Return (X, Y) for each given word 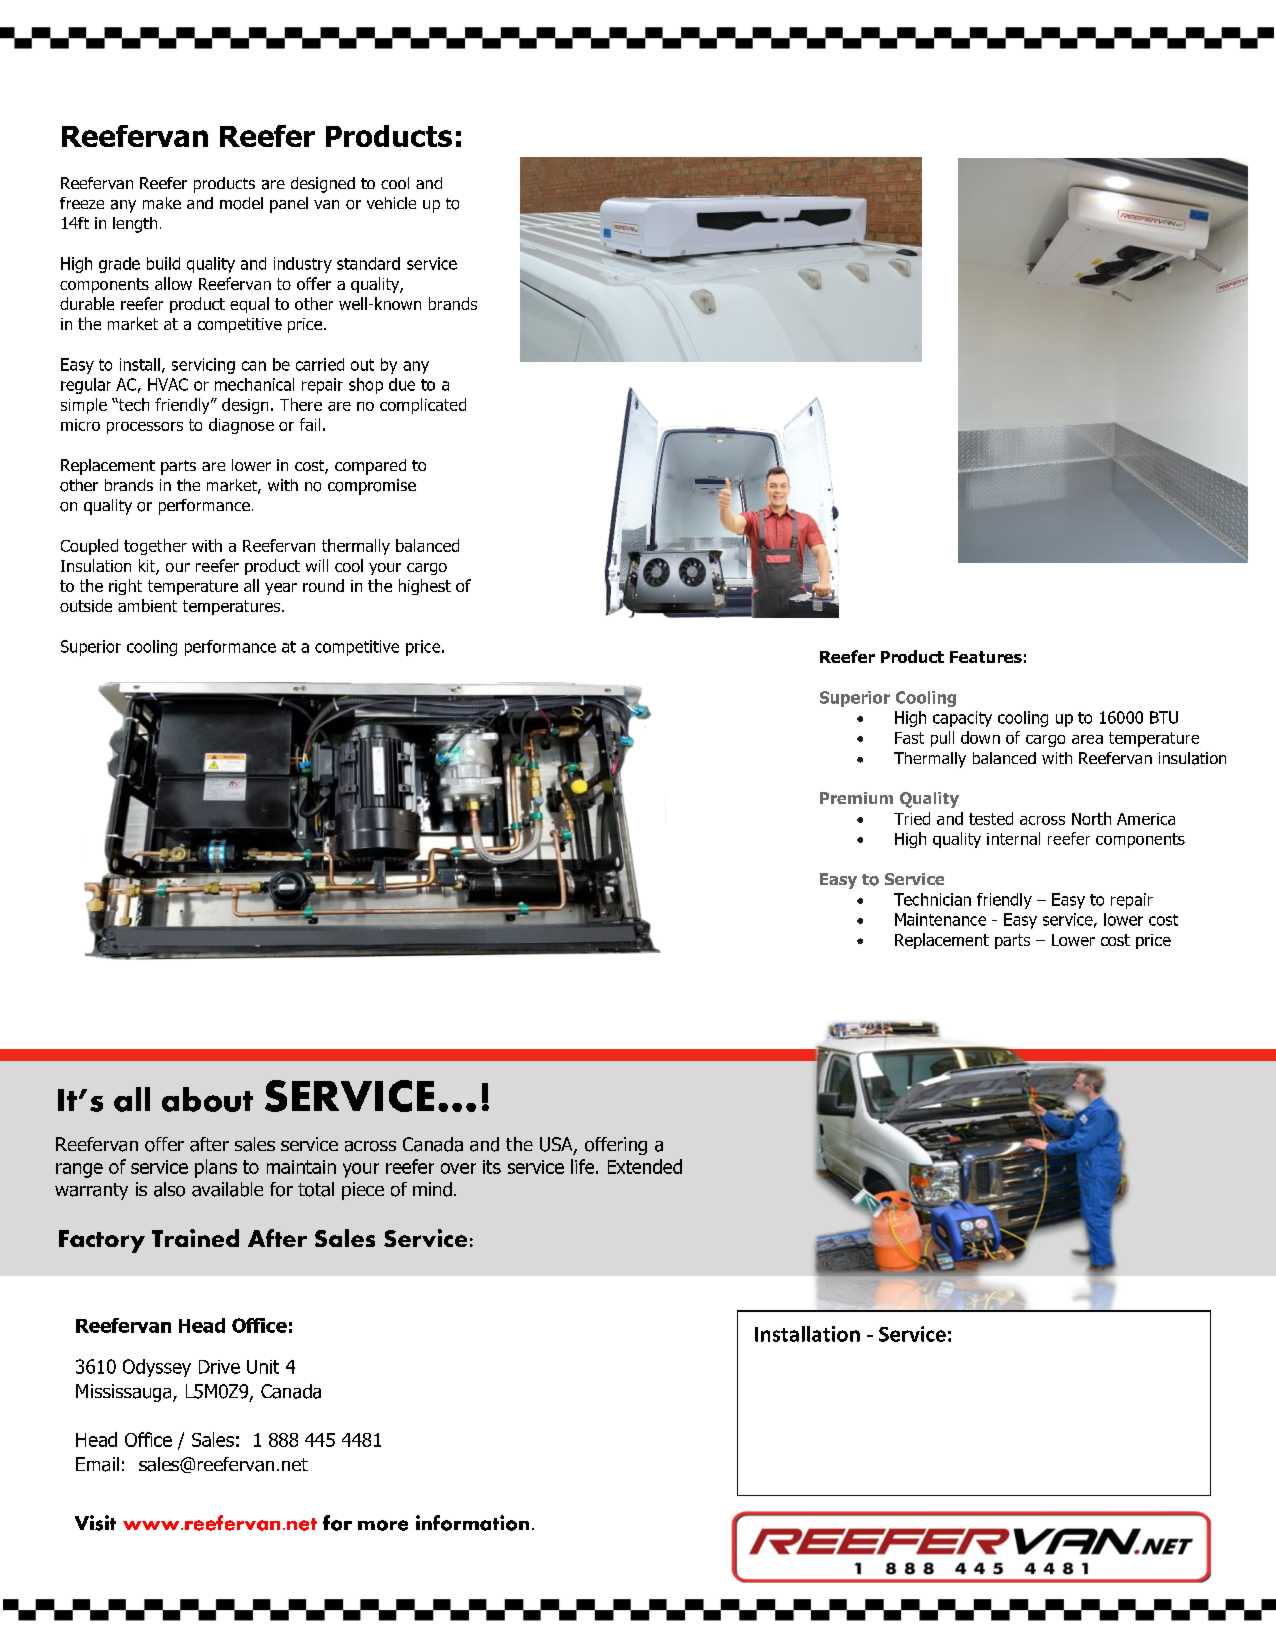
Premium (856, 798)
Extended (645, 1166)
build (163, 263)
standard (368, 263)
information (472, 1523)
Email (97, 1464)
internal (1013, 838)
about (207, 1099)
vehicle (391, 203)
